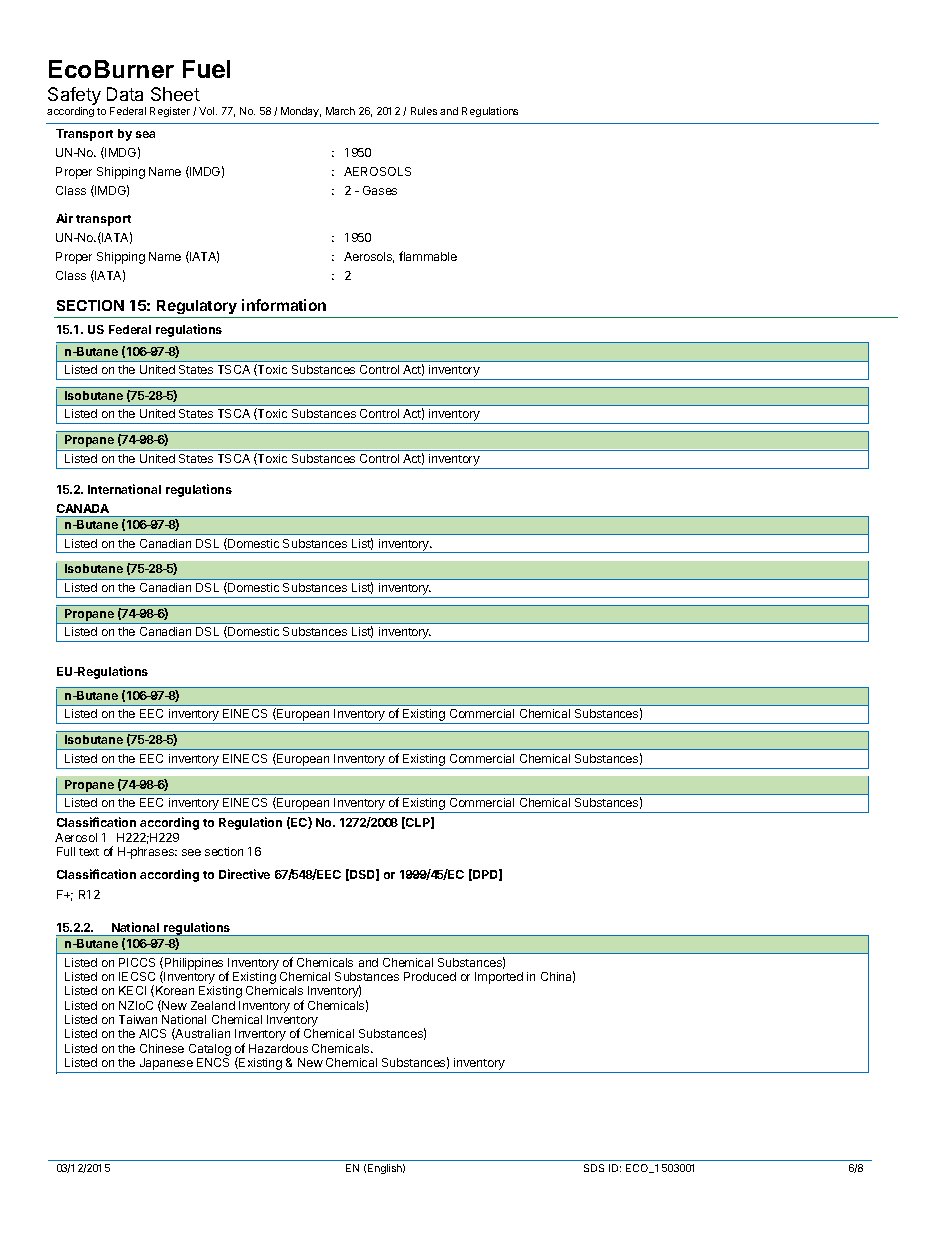  I want to click on text, so click(89, 852).
